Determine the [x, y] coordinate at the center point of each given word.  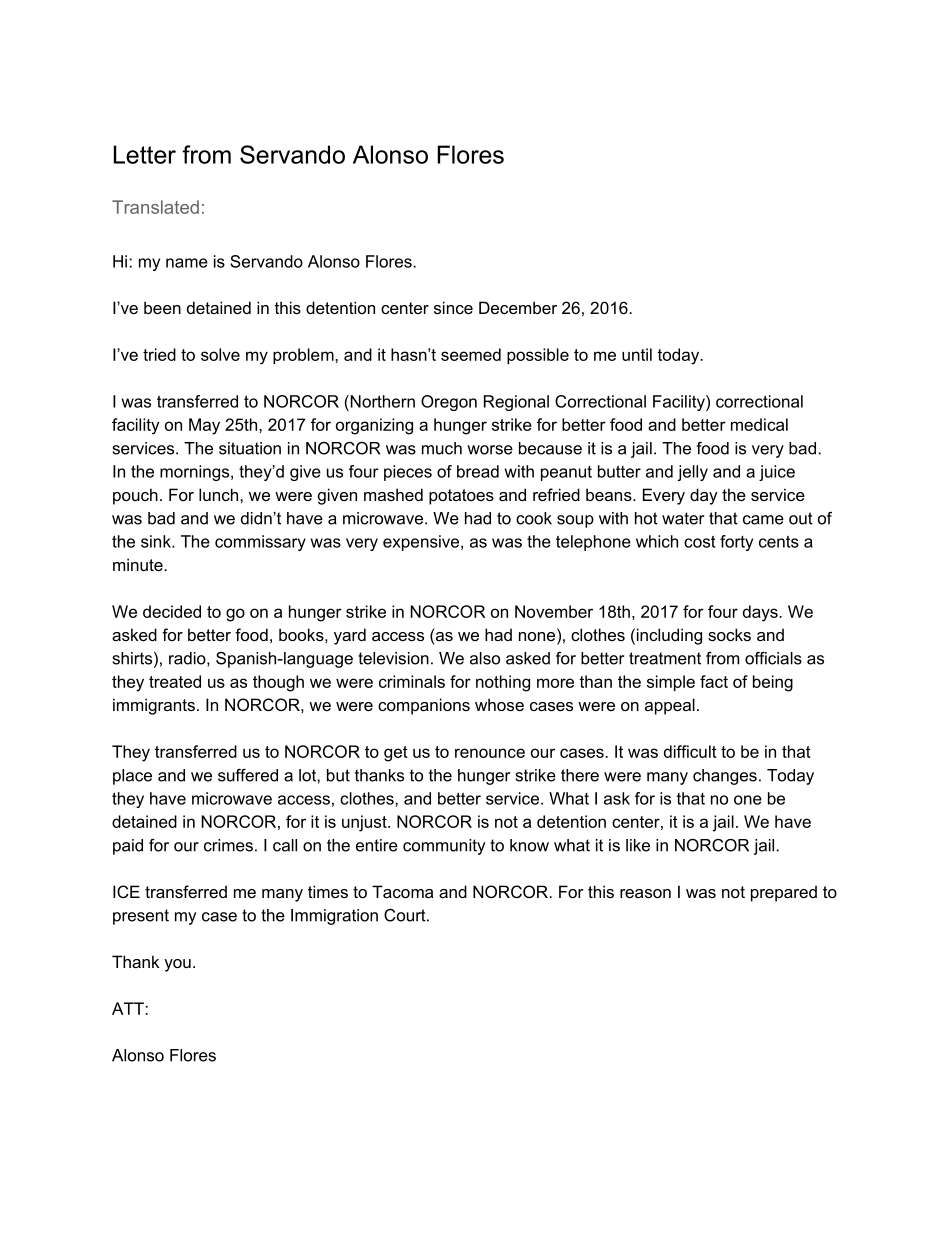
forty [736, 543]
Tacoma [402, 891]
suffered [248, 775]
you [177, 965]
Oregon [449, 403]
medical [759, 424]
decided [172, 611]
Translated [155, 207]
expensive [422, 543]
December [518, 307]
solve [220, 354]
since [453, 307]
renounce [490, 753]
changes [725, 777]
